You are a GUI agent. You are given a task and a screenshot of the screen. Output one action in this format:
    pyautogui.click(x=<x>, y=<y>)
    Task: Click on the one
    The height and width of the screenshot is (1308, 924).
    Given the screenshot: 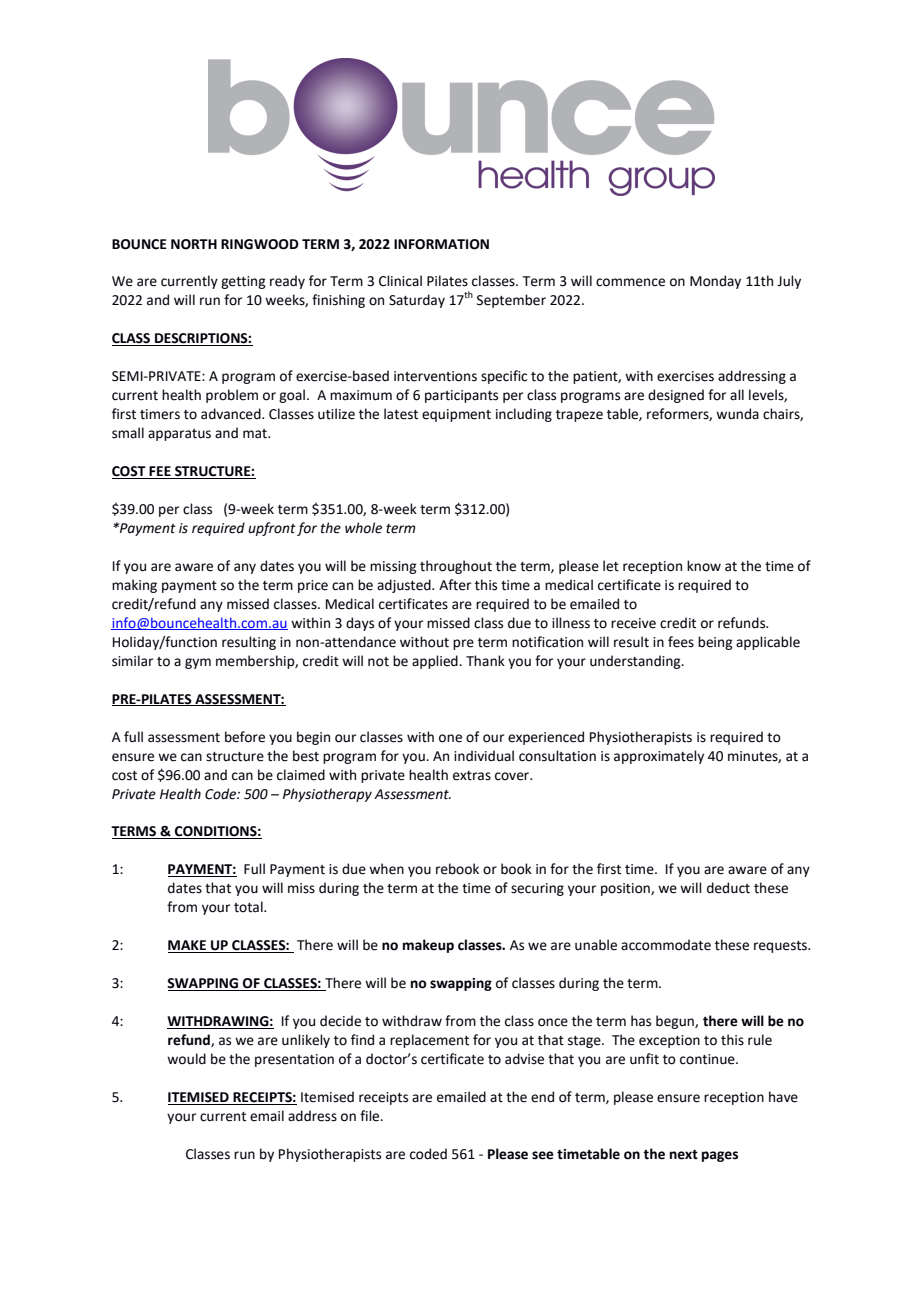 What is the action you would take?
    pyautogui.click(x=450, y=738)
